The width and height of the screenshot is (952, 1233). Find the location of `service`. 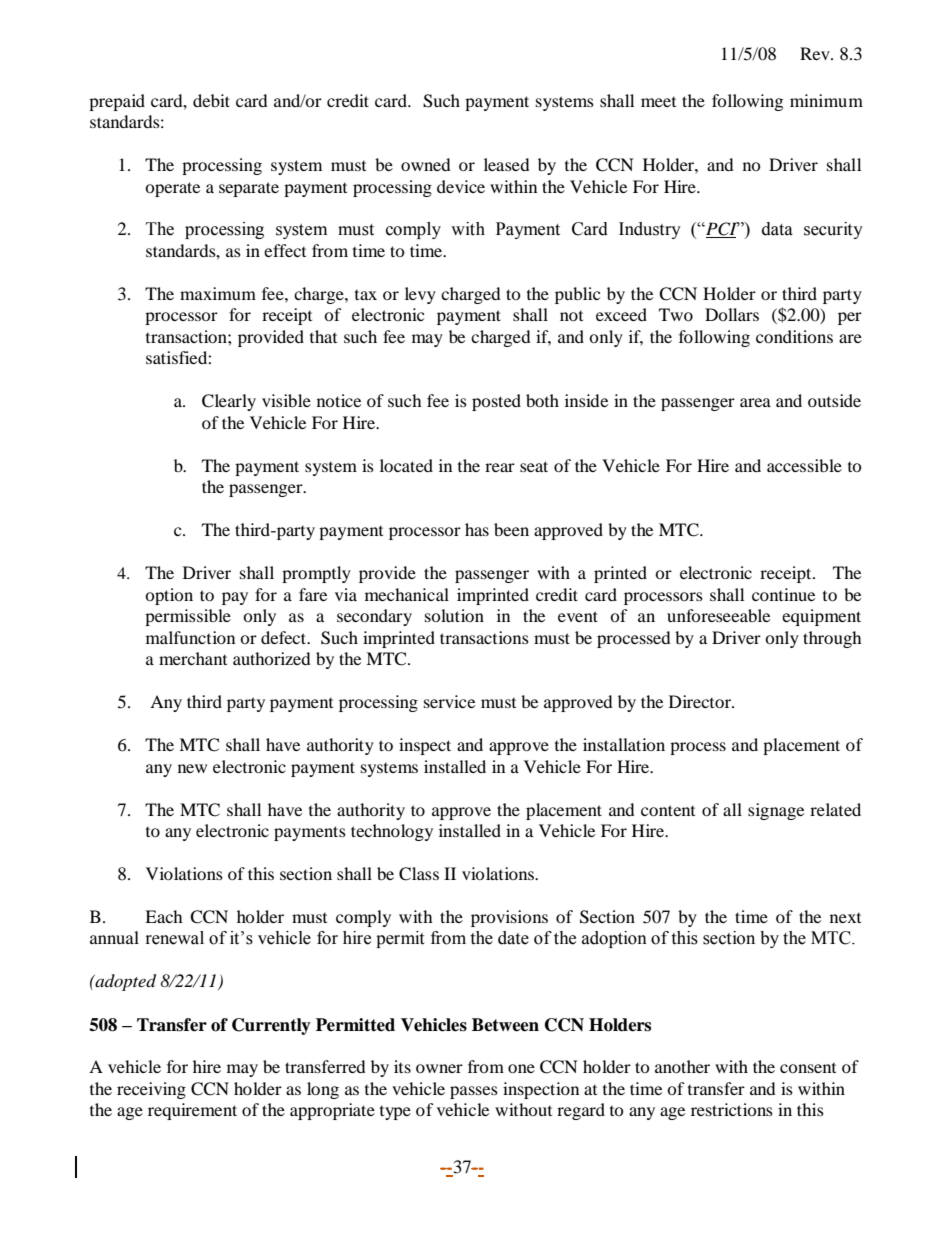

service is located at coordinates (449, 701).
